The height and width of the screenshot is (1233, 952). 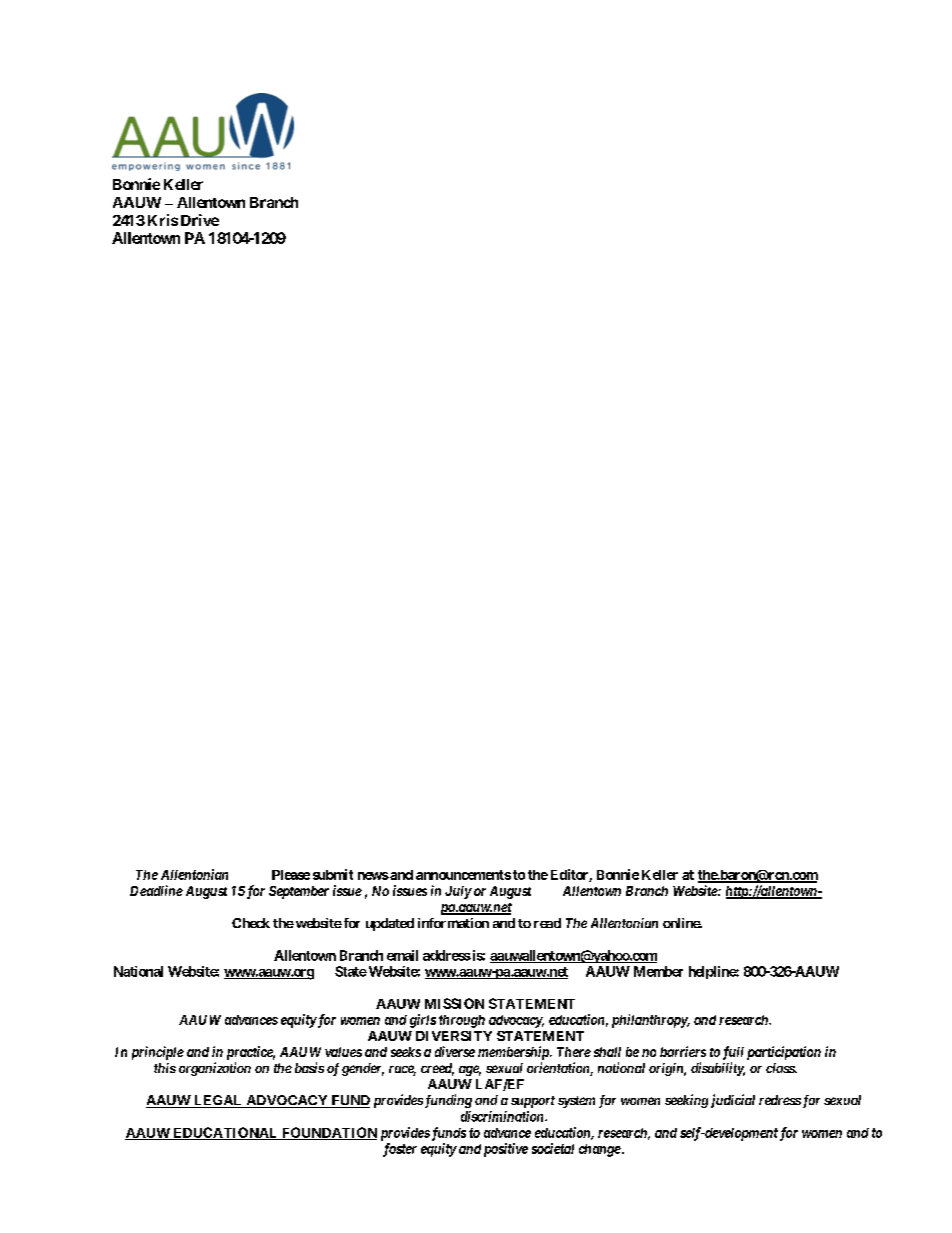 I want to click on LEGAL, so click(x=218, y=1101).
